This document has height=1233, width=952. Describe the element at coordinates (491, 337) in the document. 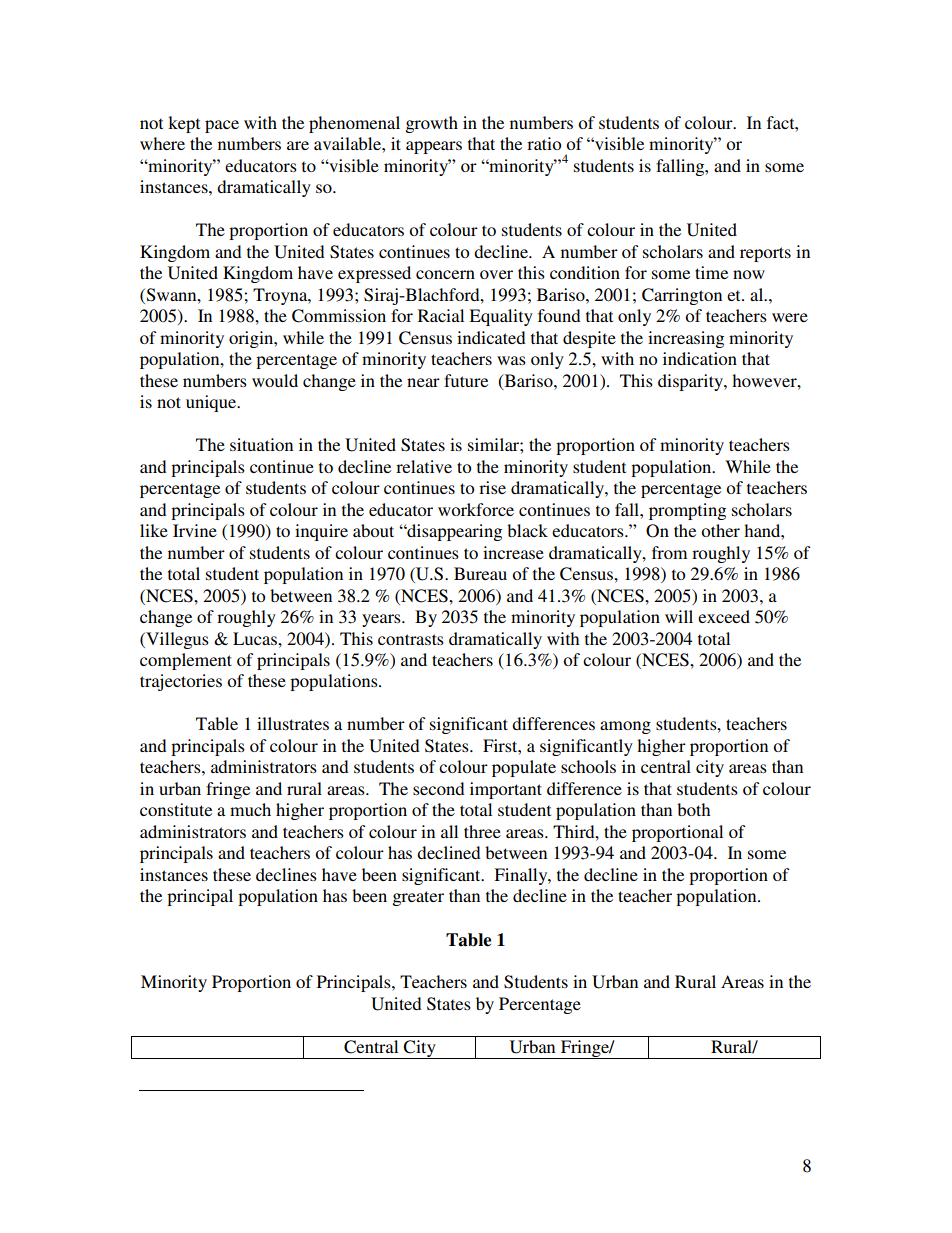

I see `indicated` at that location.
